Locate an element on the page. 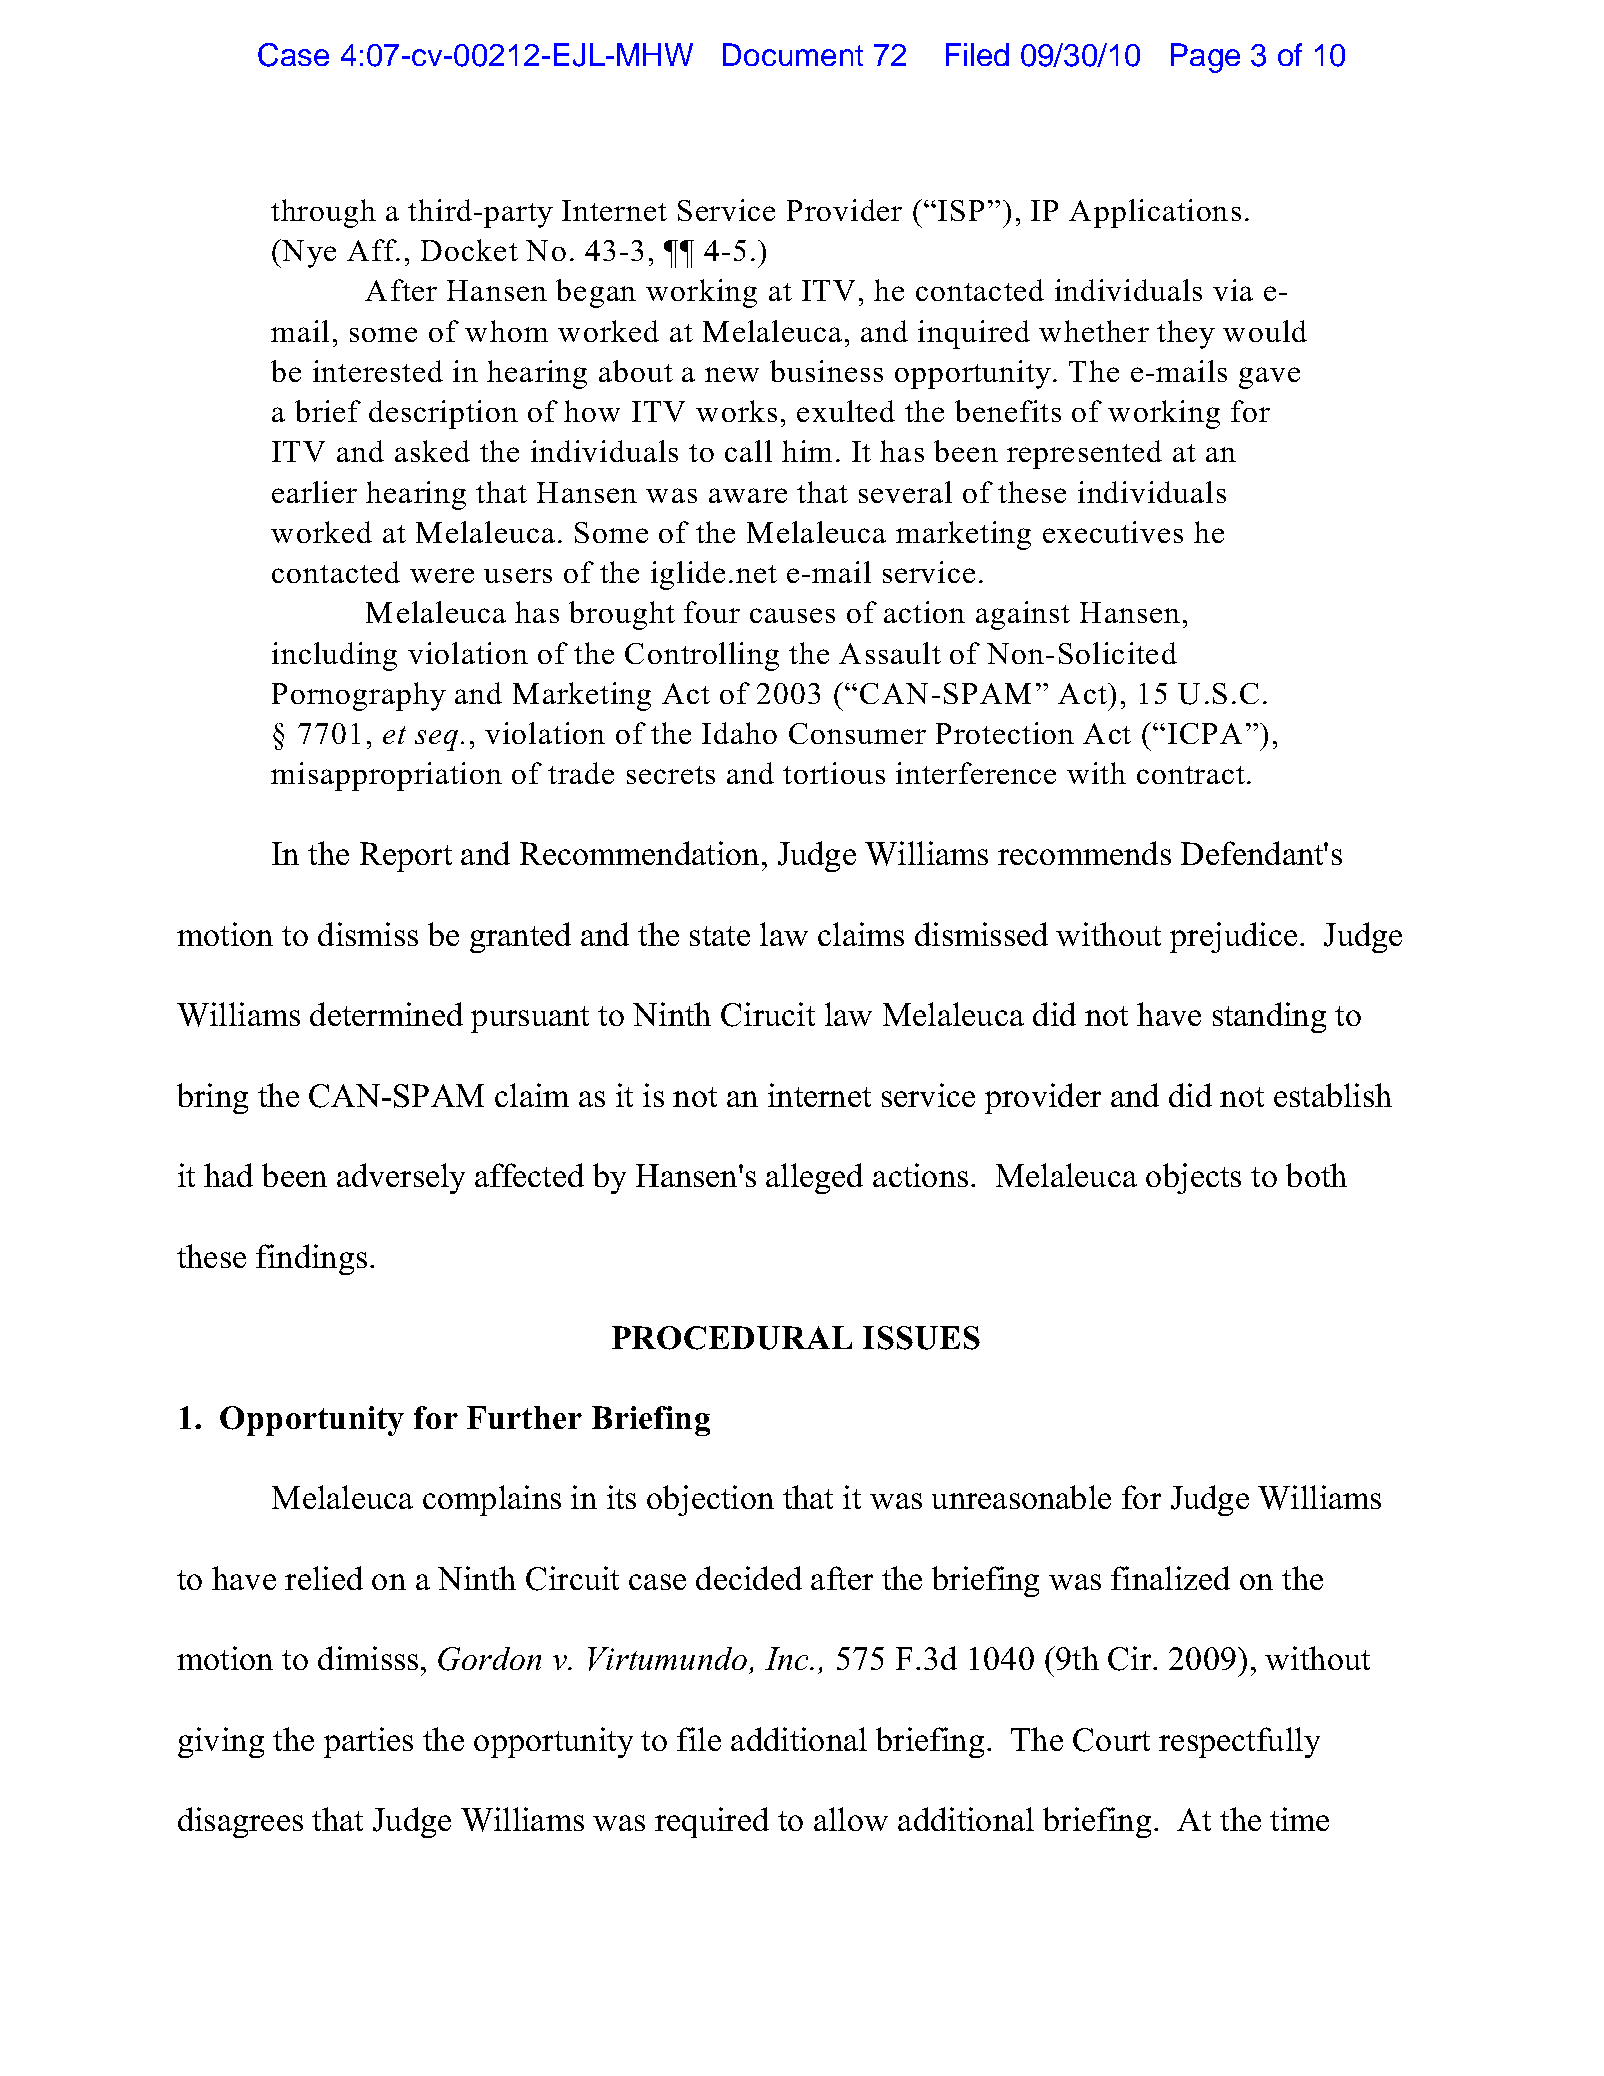 The height and width of the document is (2076, 1604). Document is located at coordinates (793, 54).
